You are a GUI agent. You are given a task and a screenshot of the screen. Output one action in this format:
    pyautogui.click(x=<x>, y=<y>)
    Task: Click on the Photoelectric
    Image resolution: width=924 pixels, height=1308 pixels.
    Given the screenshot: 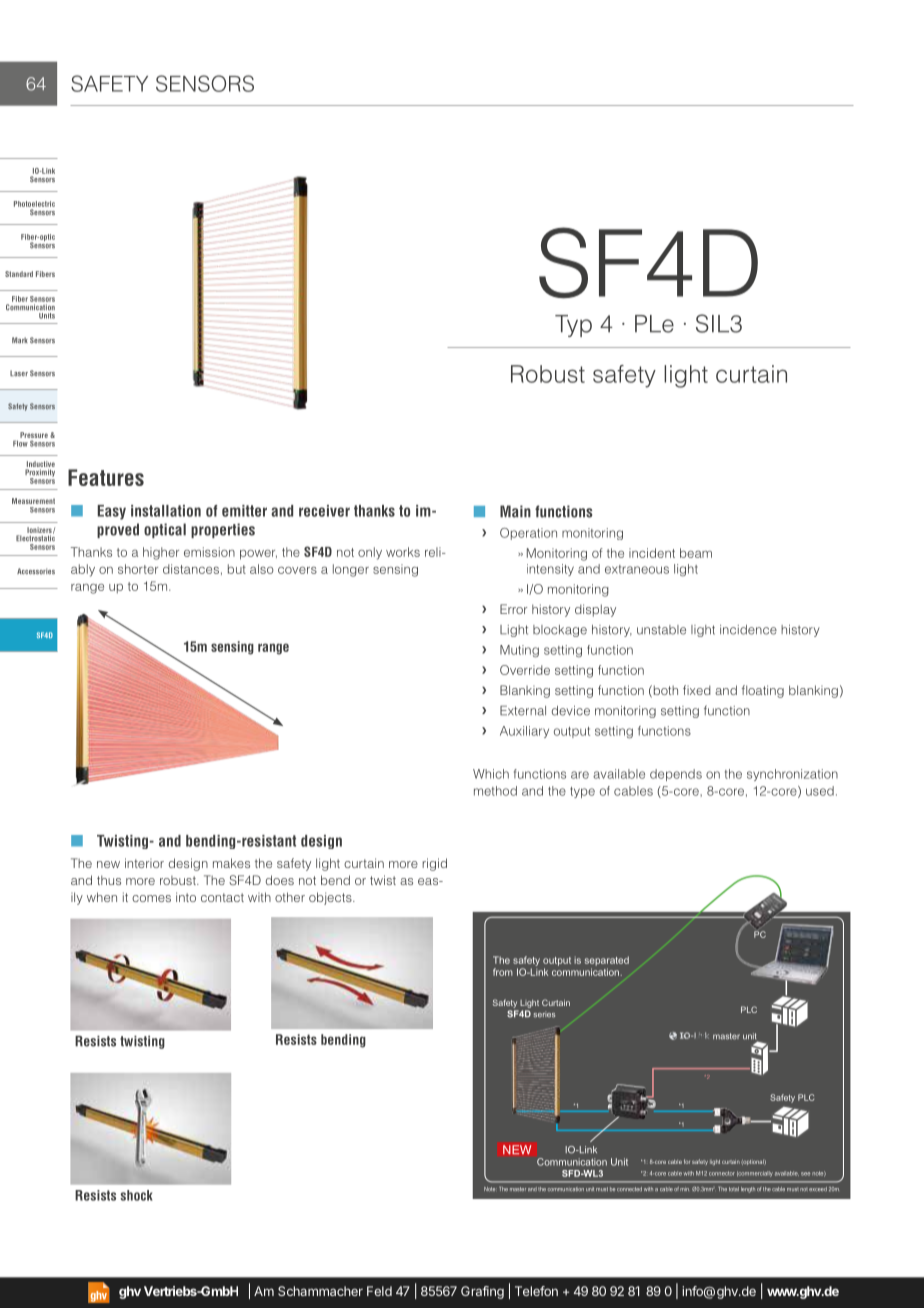 What is the action you would take?
    pyautogui.click(x=34, y=204)
